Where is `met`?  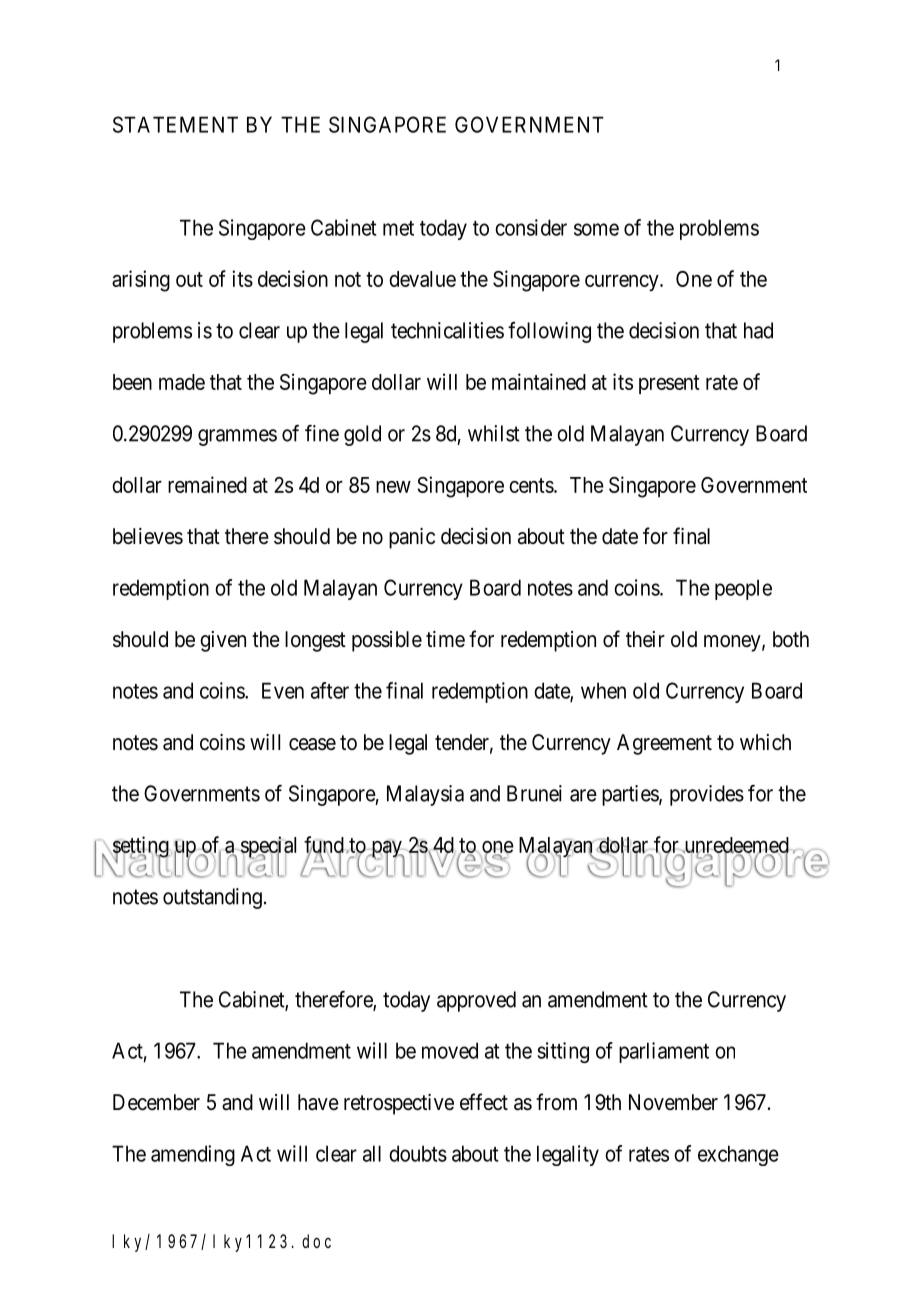 met is located at coordinates (398, 228).
